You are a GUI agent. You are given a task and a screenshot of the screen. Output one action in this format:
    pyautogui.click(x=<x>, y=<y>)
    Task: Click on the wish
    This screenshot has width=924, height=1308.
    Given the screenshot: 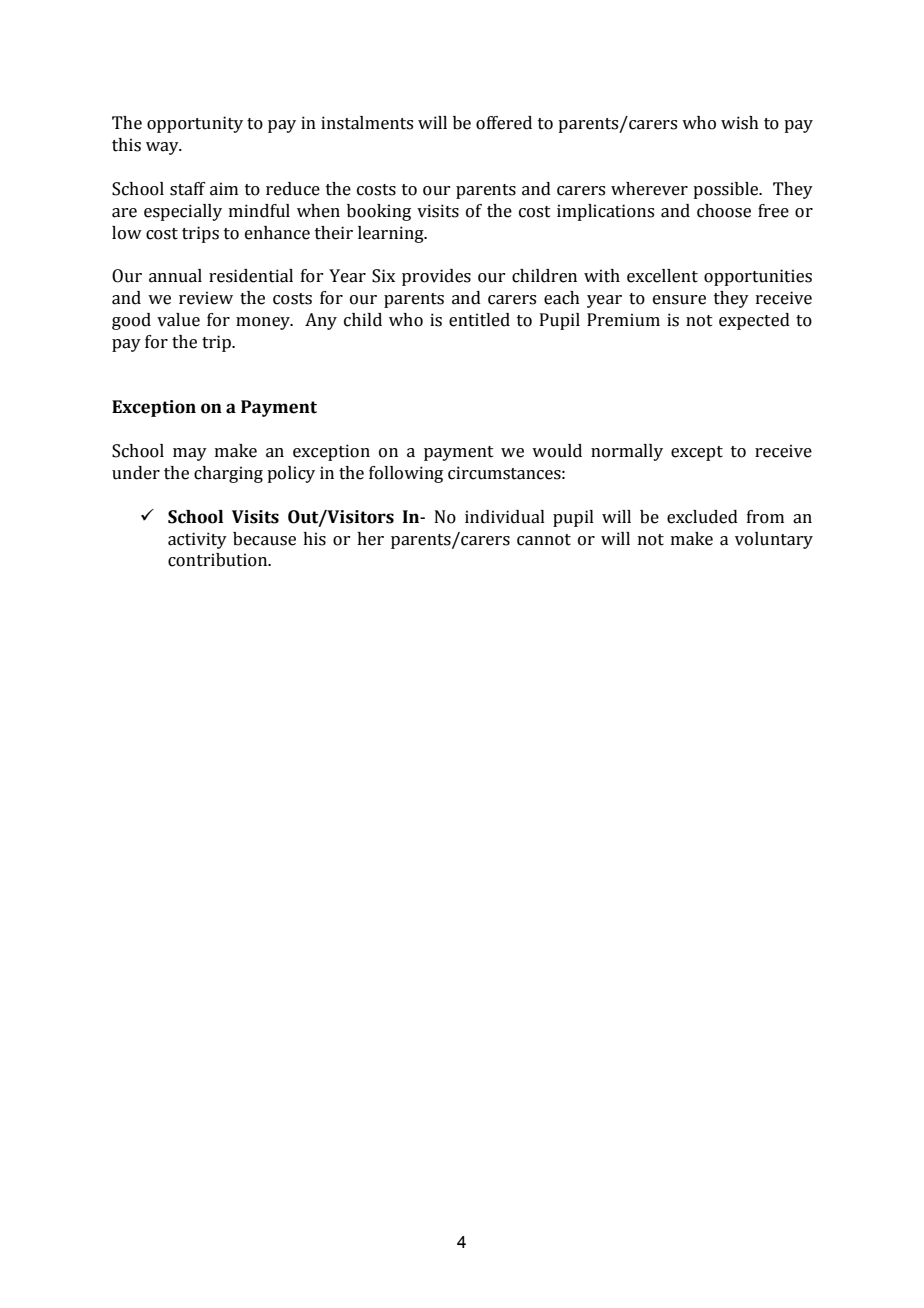 What is the action you would take?
    pyautogui.click(x=740, y=123)
